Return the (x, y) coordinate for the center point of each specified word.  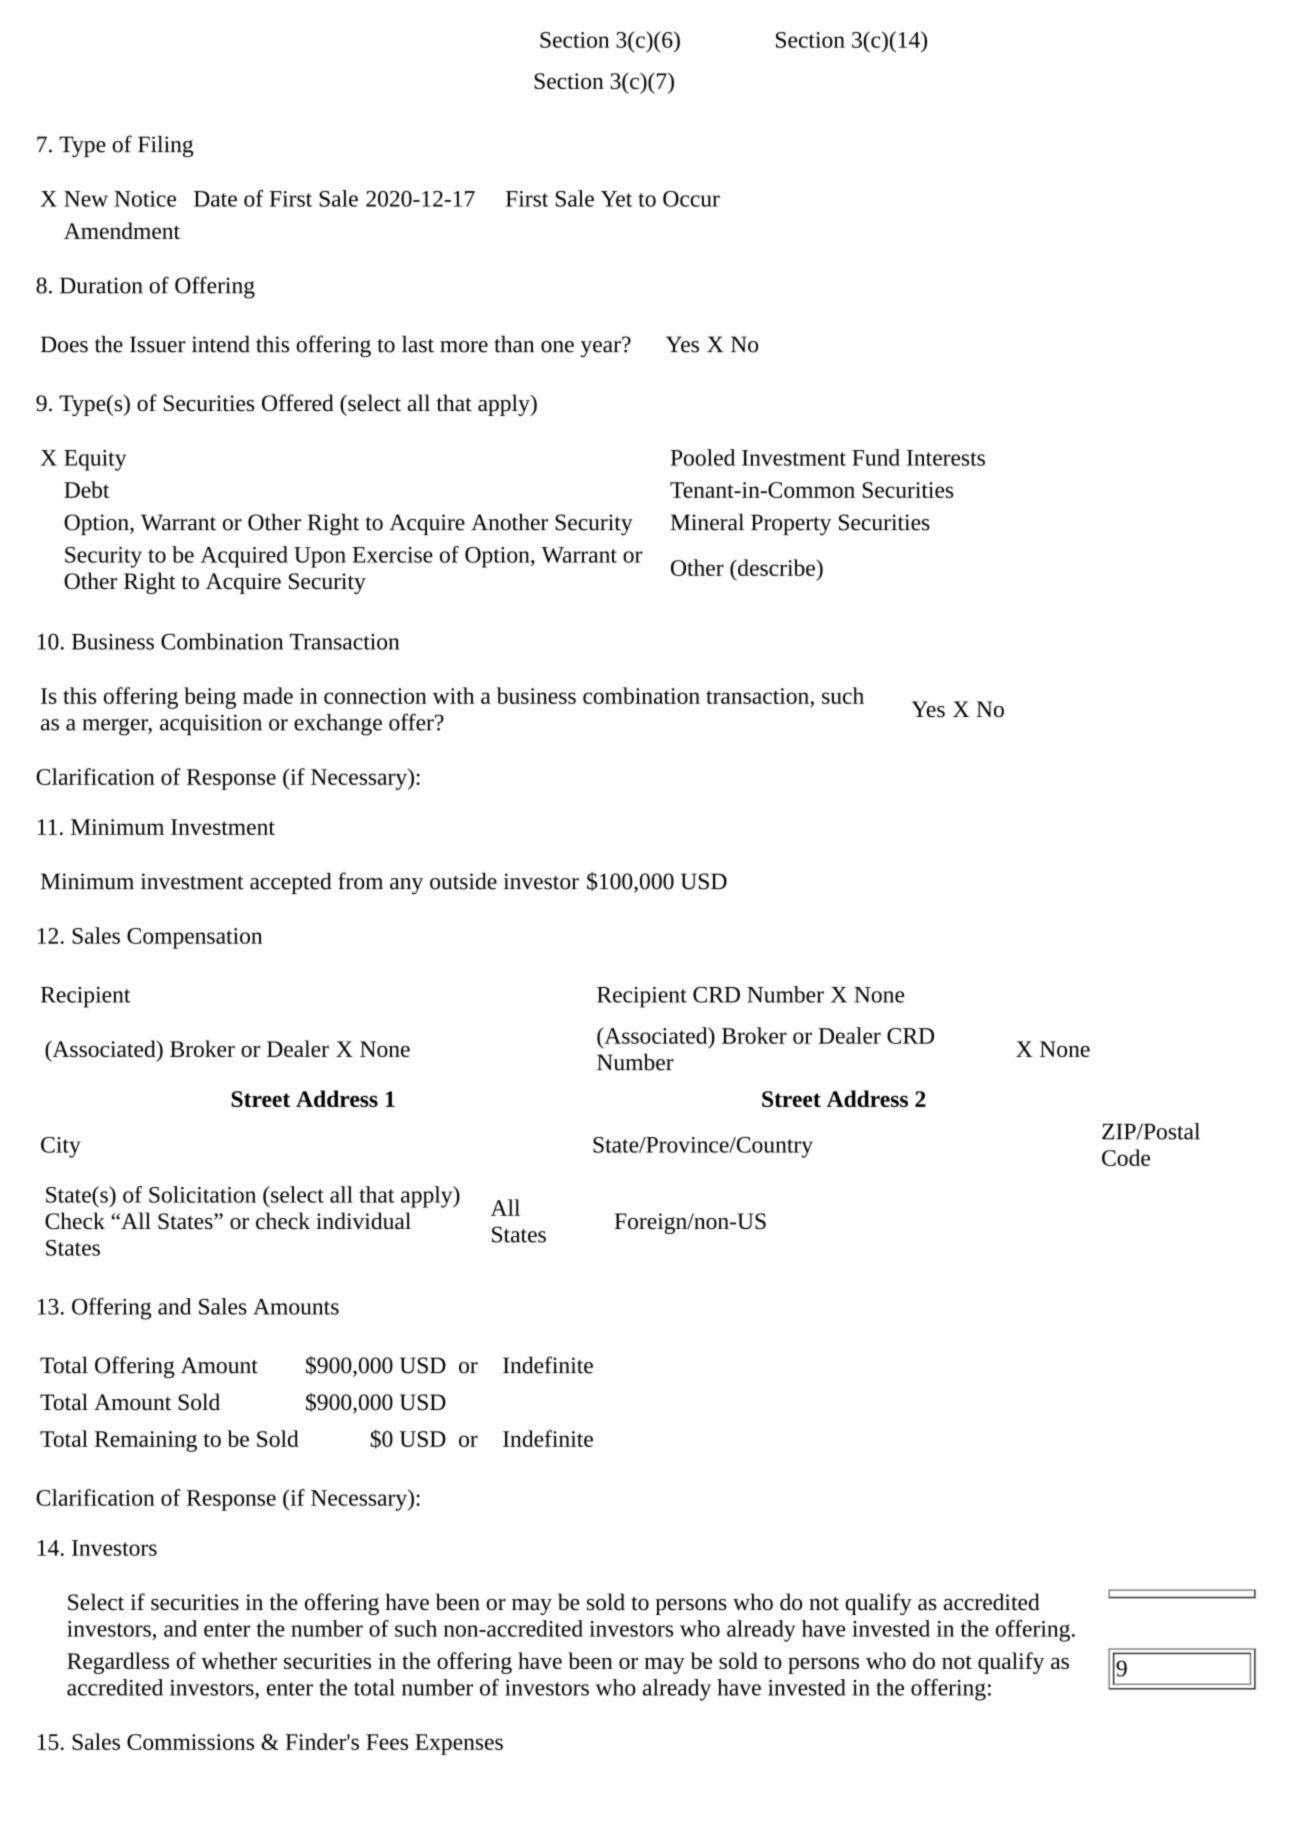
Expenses (459, 1744)
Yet (616, 199)
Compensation (194, 938)
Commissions (190, 1742)
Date (215, 199)
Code (1126, 1157)
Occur (691, 199)
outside (463, 881)
